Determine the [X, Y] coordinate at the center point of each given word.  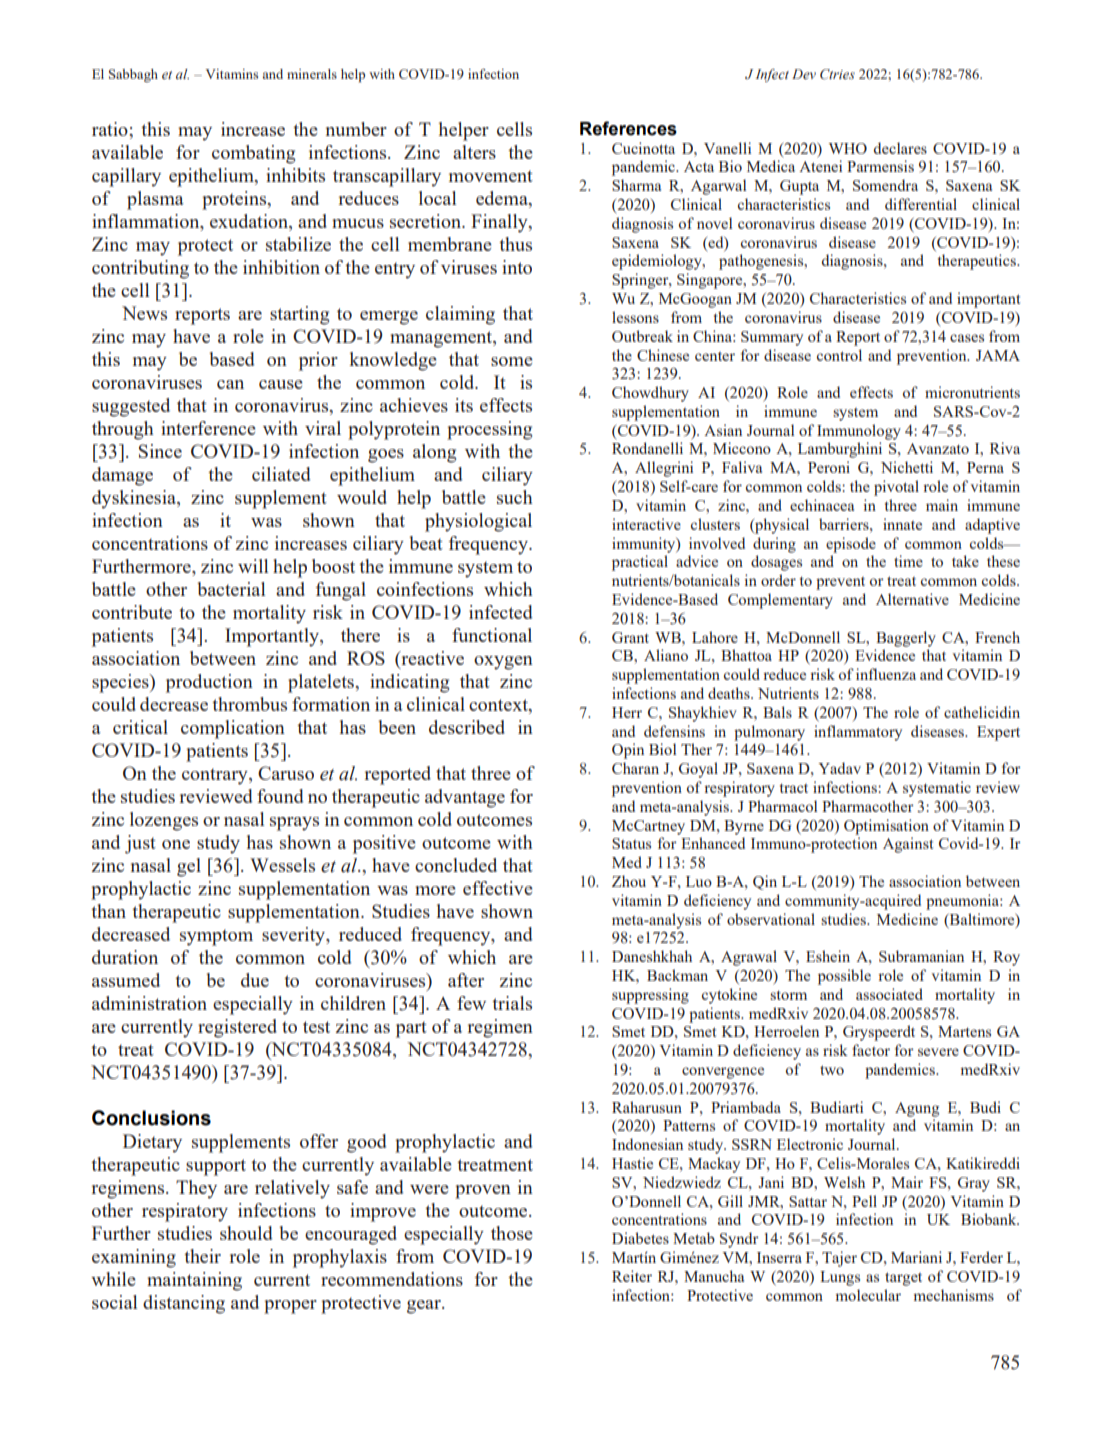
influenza [886, 674]
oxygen [503, 663]
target [903, 1279]
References [628, 128]
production [209, 683]
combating [253, 154]
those [512, 1233]
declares [900, 148]
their [202, 1256]
